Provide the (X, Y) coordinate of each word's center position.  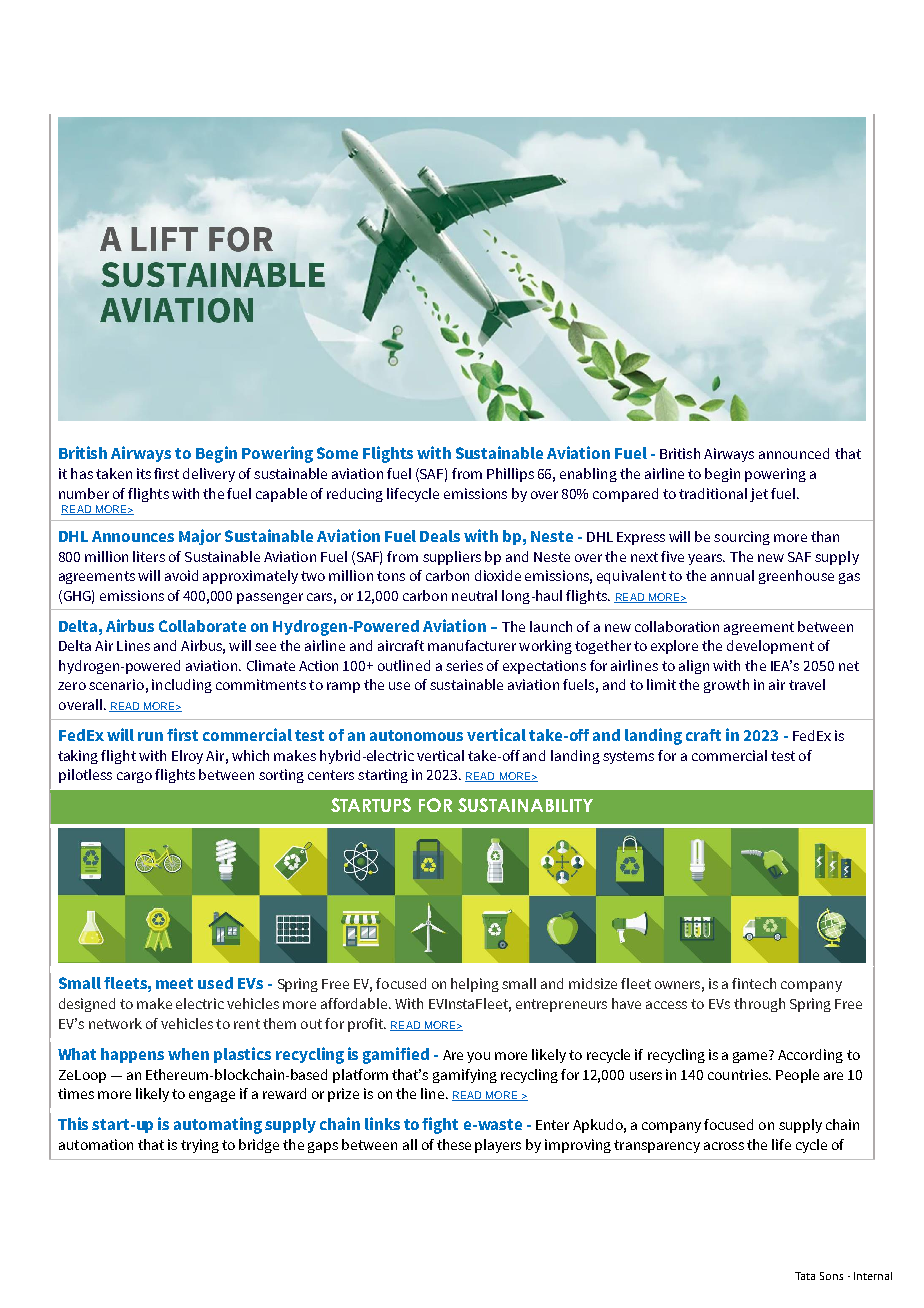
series (464, 665)
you (478, 1057)
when (188, 1054)
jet (759, 495)
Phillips (510, 475)
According (810, 1056)
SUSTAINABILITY (525, 805)
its (144, 473)
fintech (754, 983)
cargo (134, 777)
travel (807, 684)
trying (200, 1146)
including (182, 686)
